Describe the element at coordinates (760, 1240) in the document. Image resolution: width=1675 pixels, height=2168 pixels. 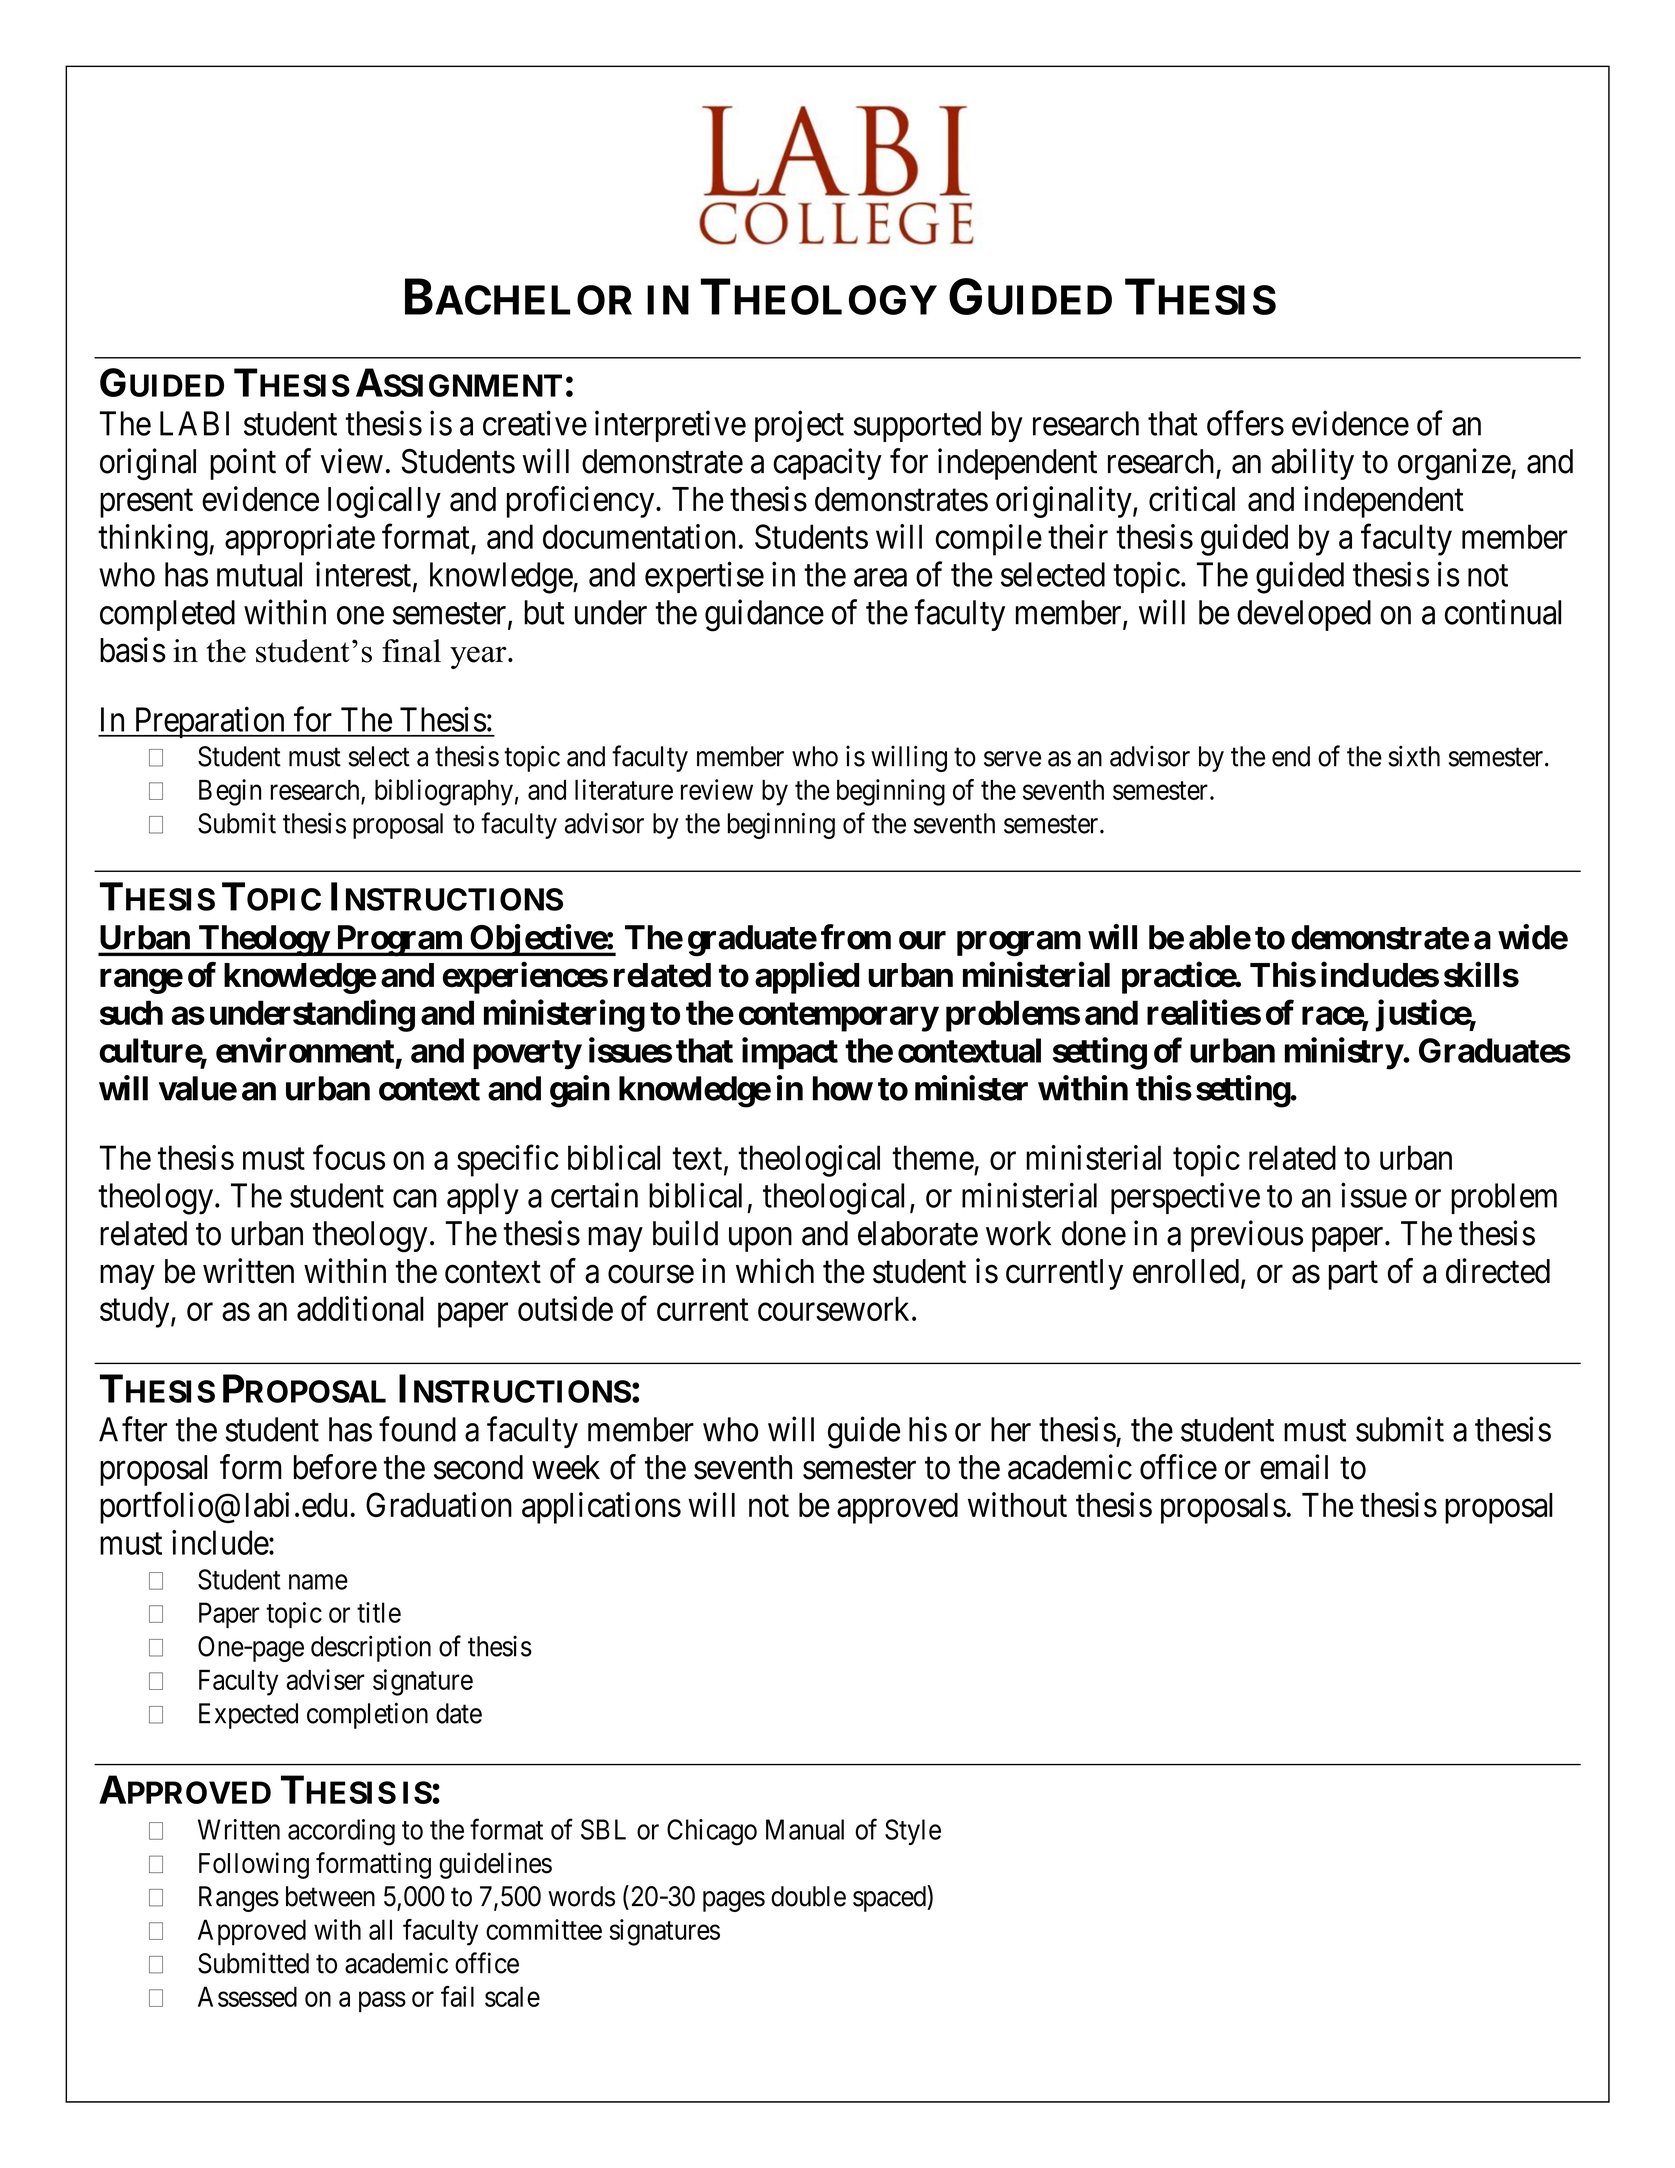
I see `upon` at that location.
